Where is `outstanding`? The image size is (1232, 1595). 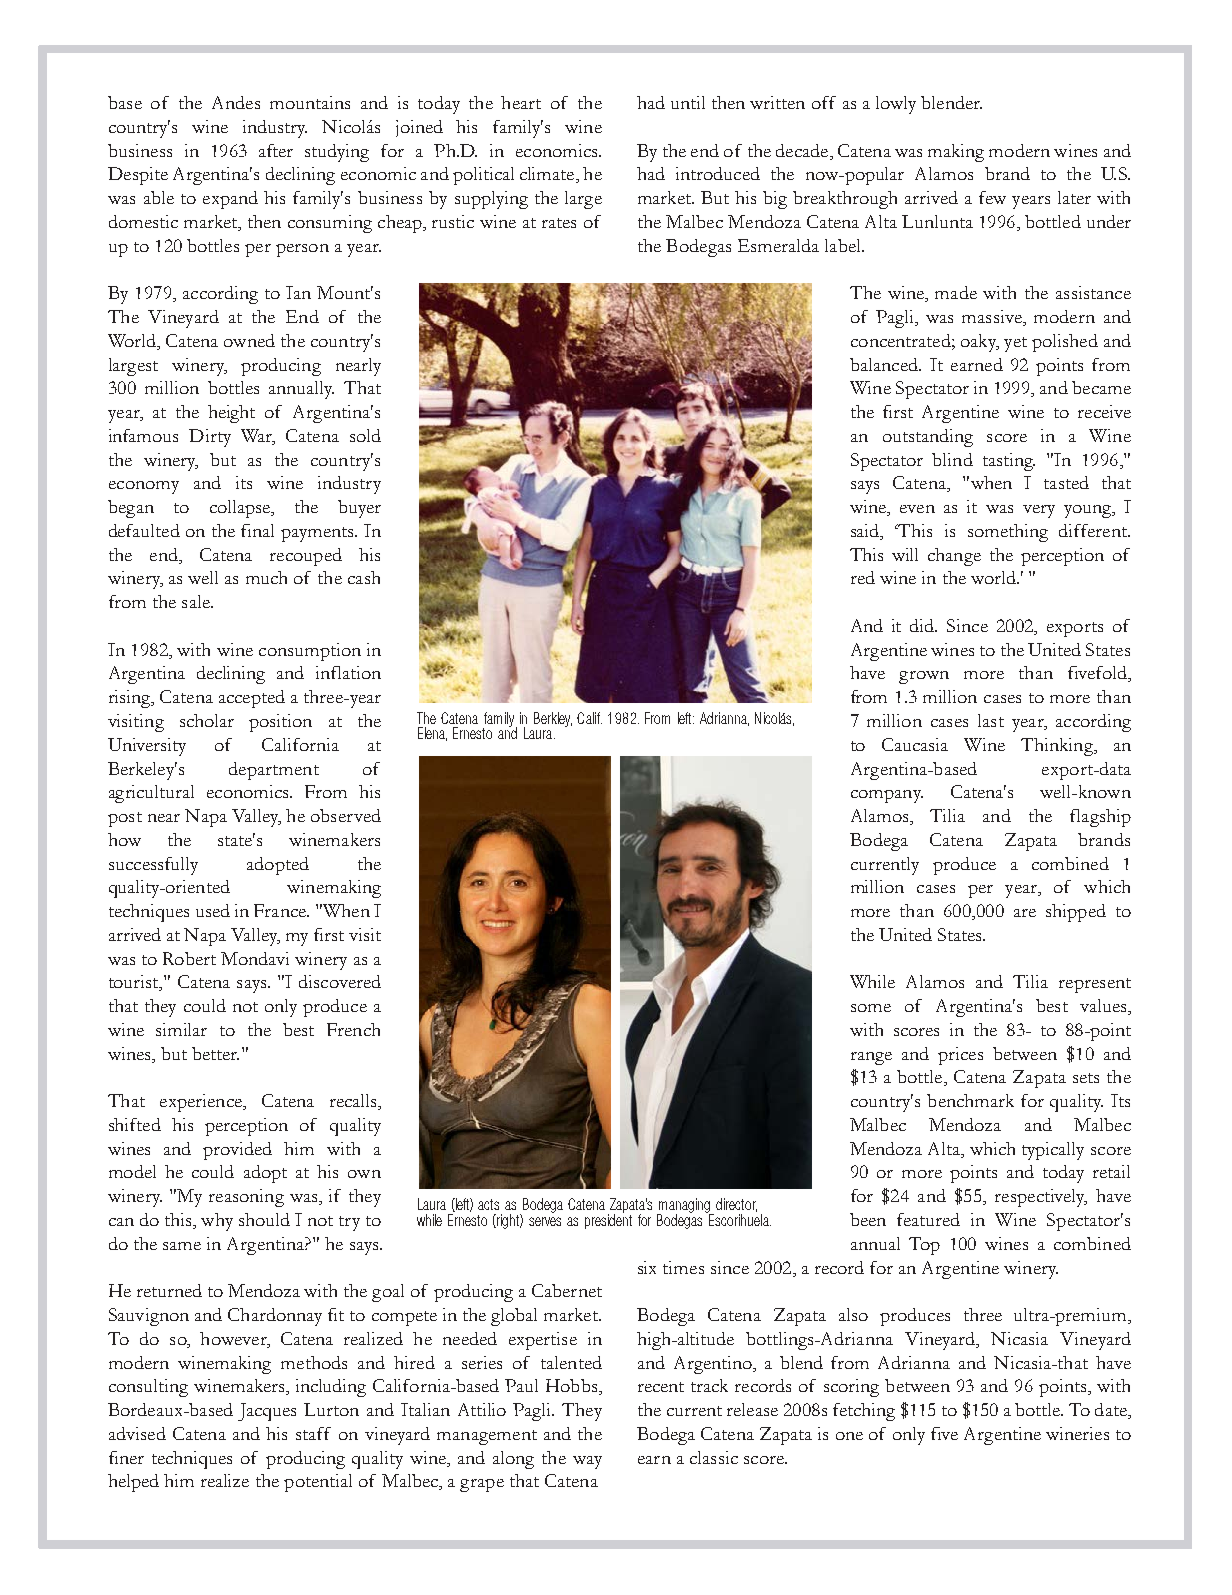
outstanding is located at coordinates (928, 438).
